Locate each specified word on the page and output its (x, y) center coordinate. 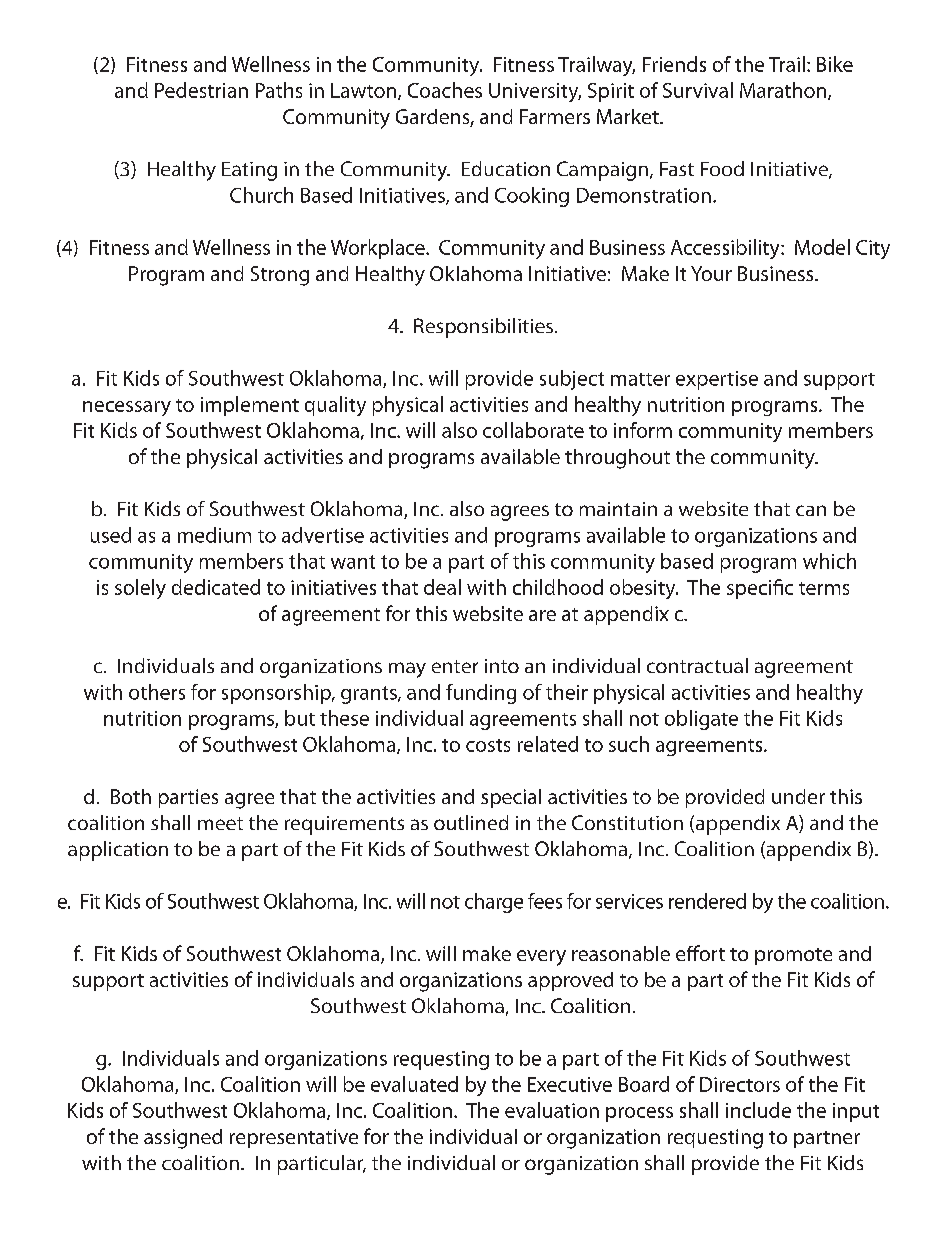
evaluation (552, 1110)
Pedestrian (201, 90)
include (758, 1110)
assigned (183, 1139)
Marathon (783, 90)
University (535, 92)
